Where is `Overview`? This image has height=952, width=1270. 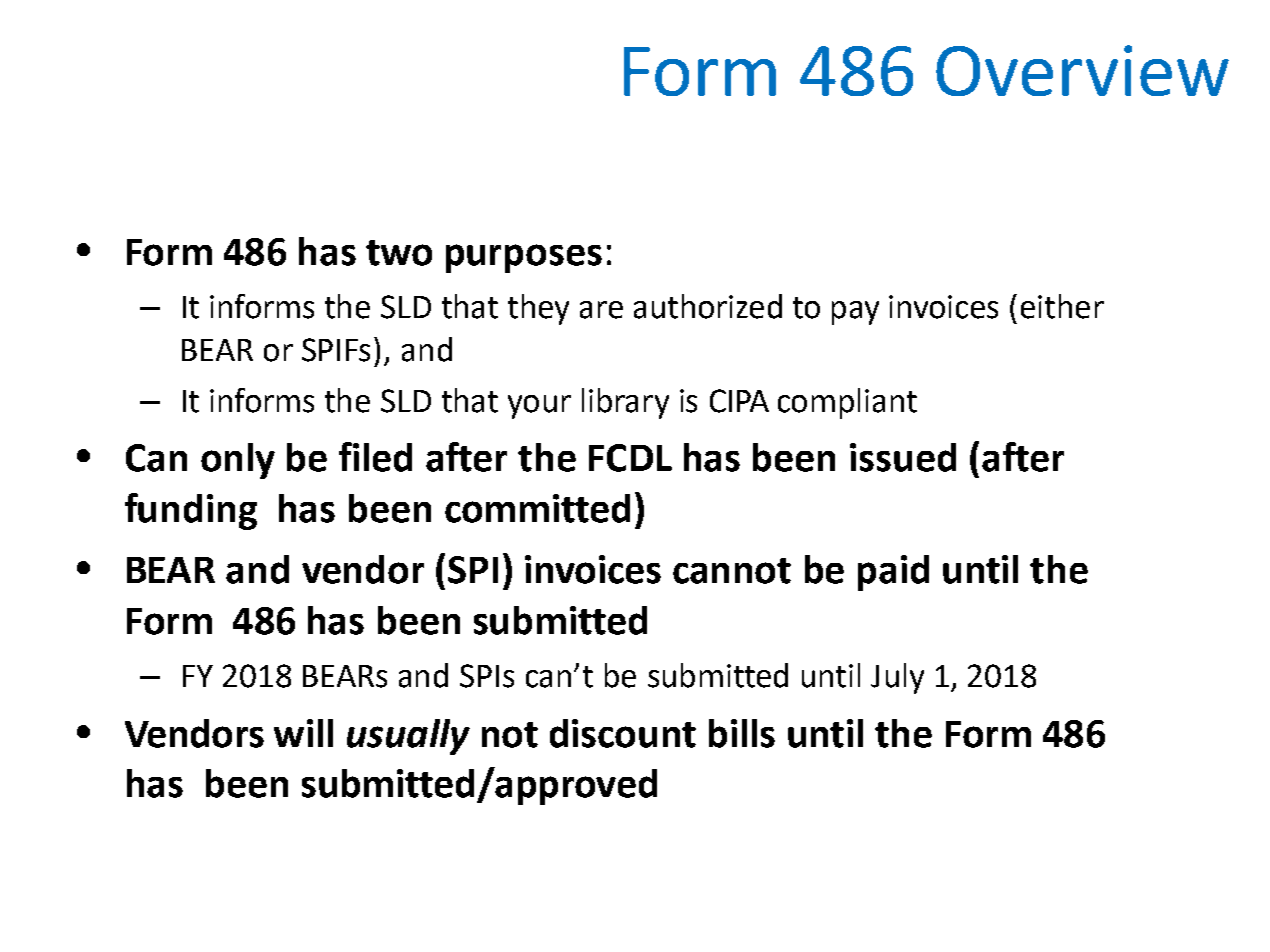 Overview is located at coordinates (1082, 70).
